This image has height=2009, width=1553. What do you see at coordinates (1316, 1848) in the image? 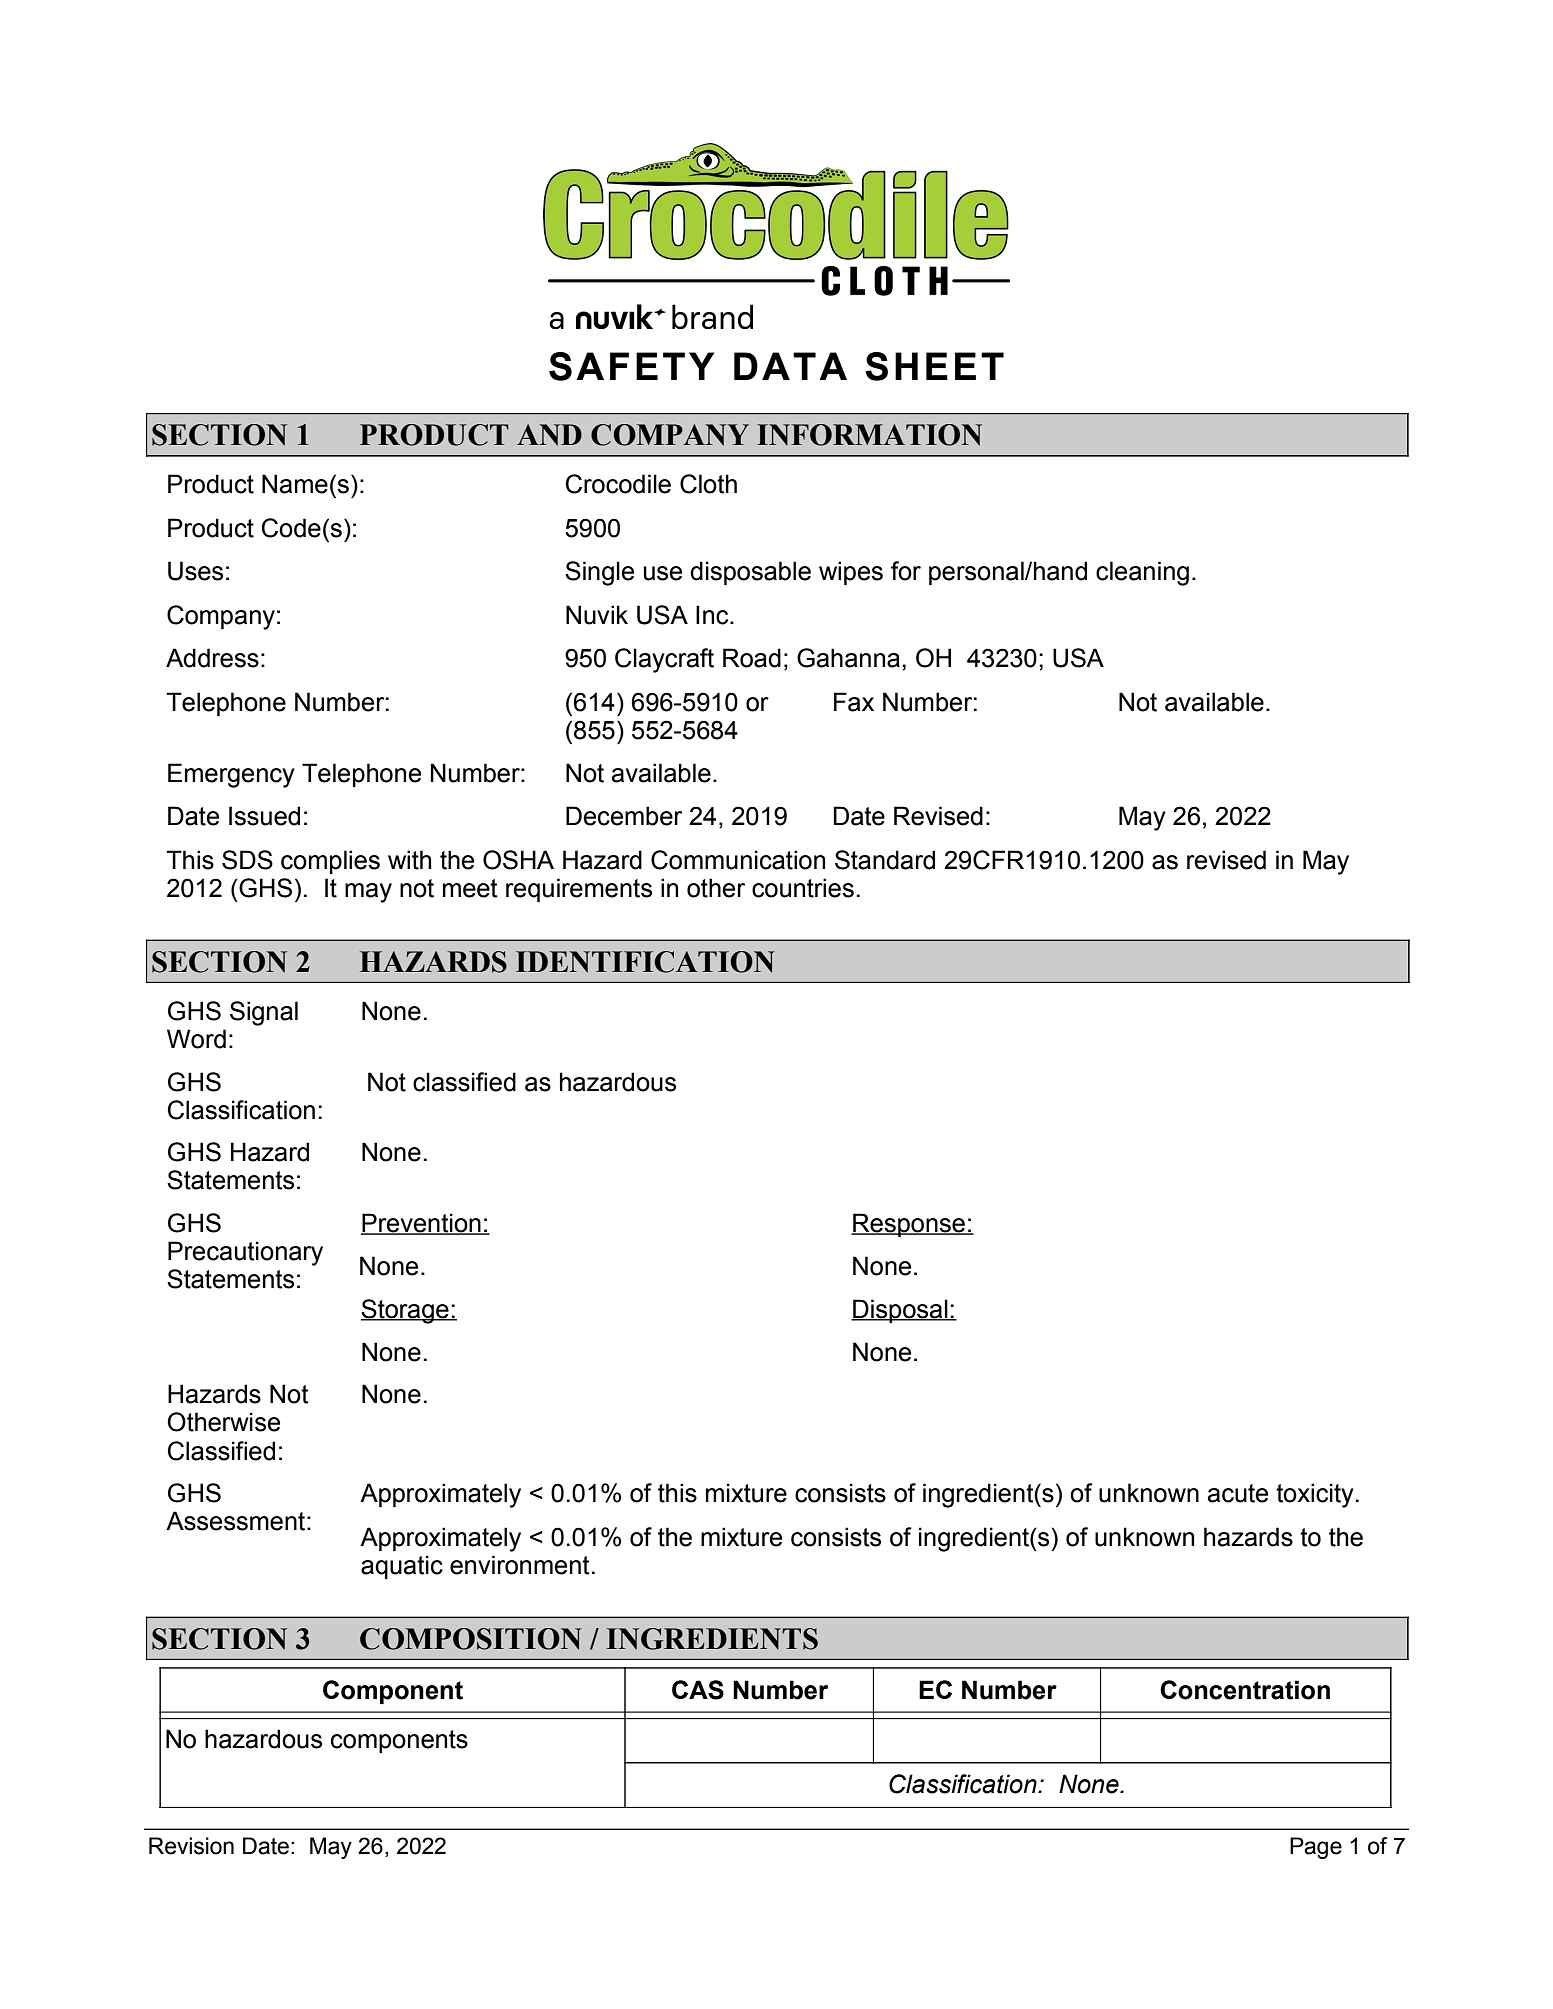
I see `Page` at bounding box center [1316, 1848].
